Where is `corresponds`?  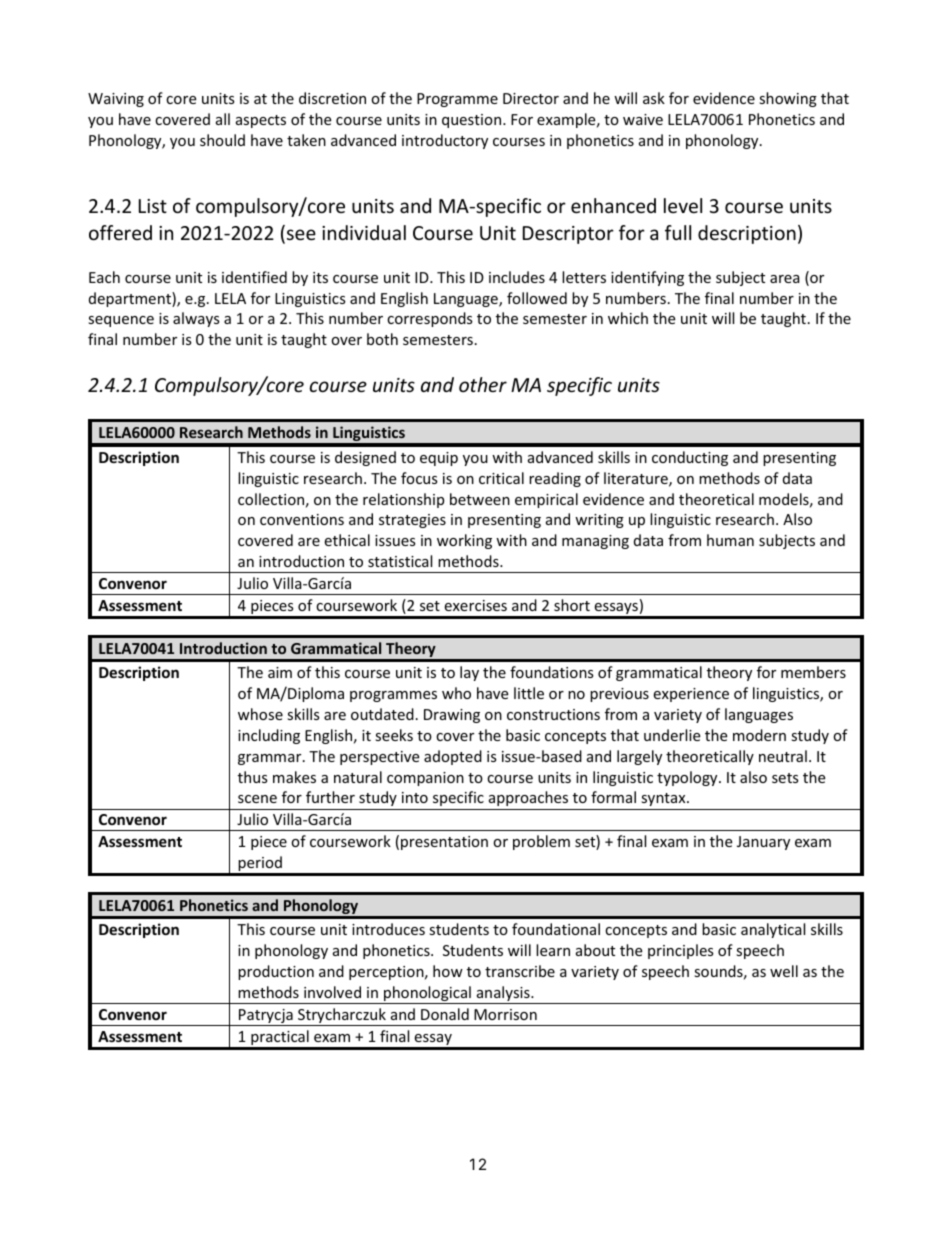
corresponds is located at coordinates (430, 319).
